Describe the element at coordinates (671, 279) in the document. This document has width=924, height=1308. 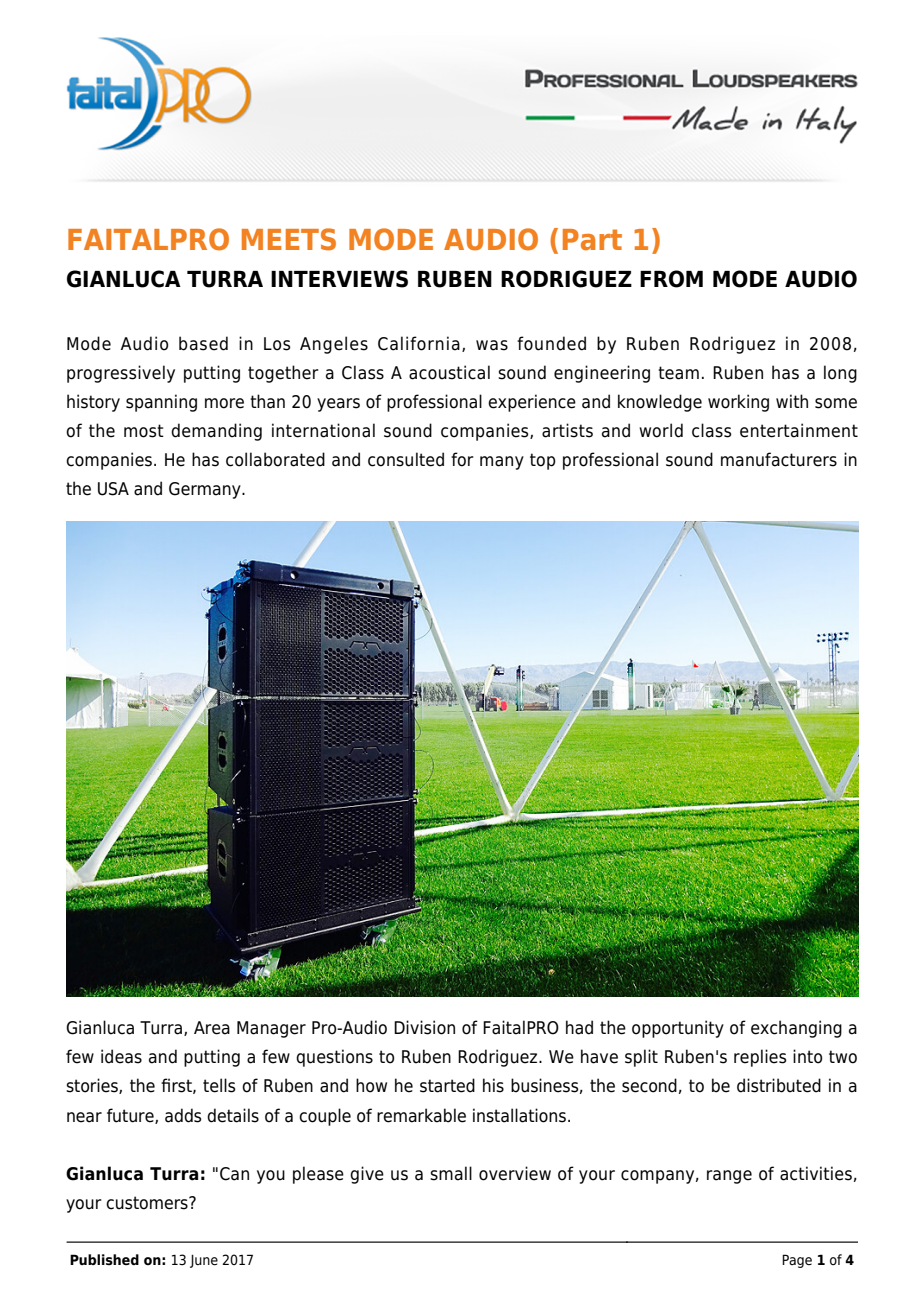
I see `FROM` at that location.
